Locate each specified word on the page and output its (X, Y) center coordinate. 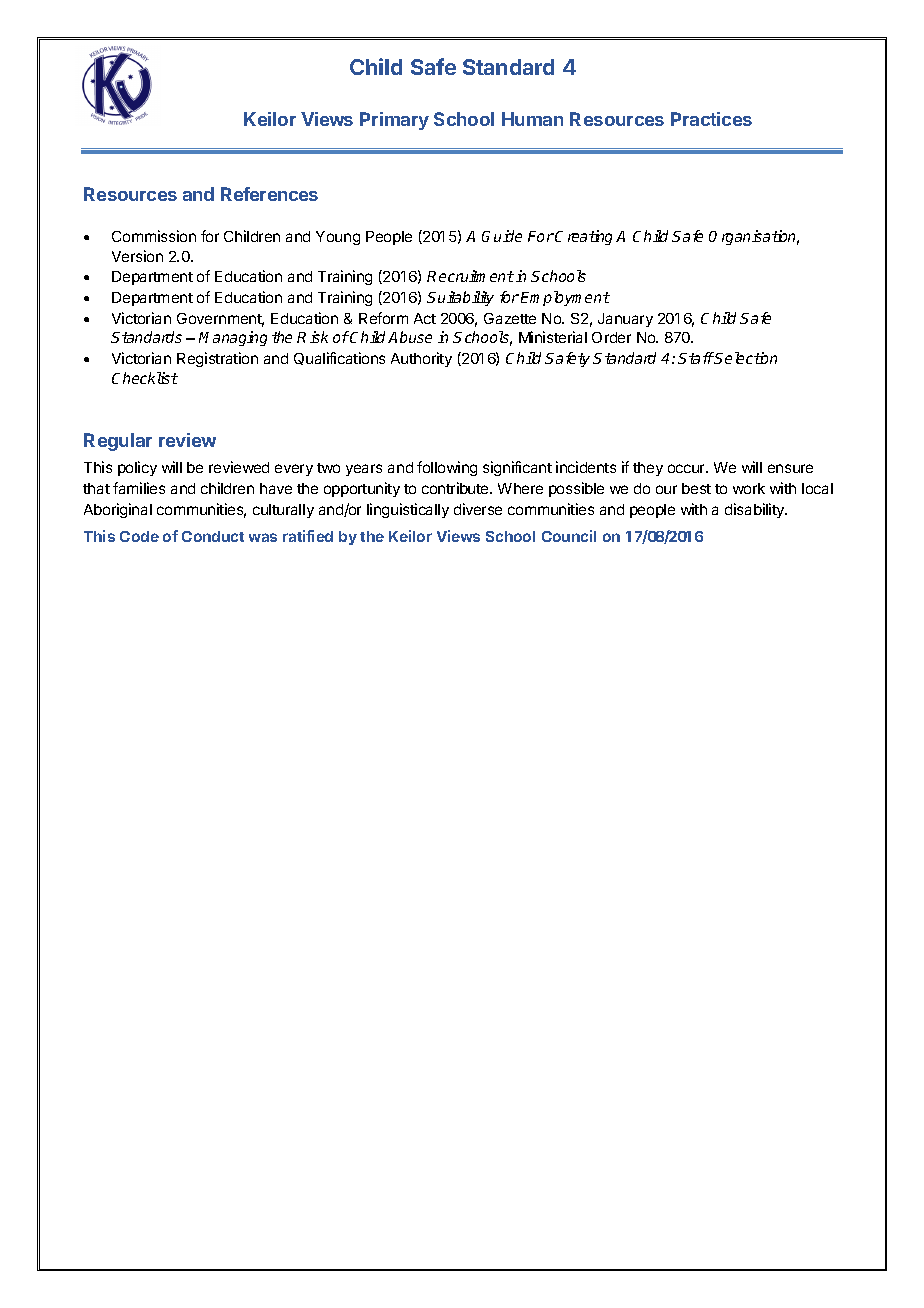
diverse (478, 509)
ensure (790, 468)
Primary (394, 121)
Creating (586, 237)
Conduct (213, 536)
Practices (711, 119)
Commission (154, 236)
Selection (745, 358)
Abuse (410, 337)
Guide (502, 236)
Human (532, 119)
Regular (118, 442)
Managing (233, 338)
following (447, 468)
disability (756, 510)
